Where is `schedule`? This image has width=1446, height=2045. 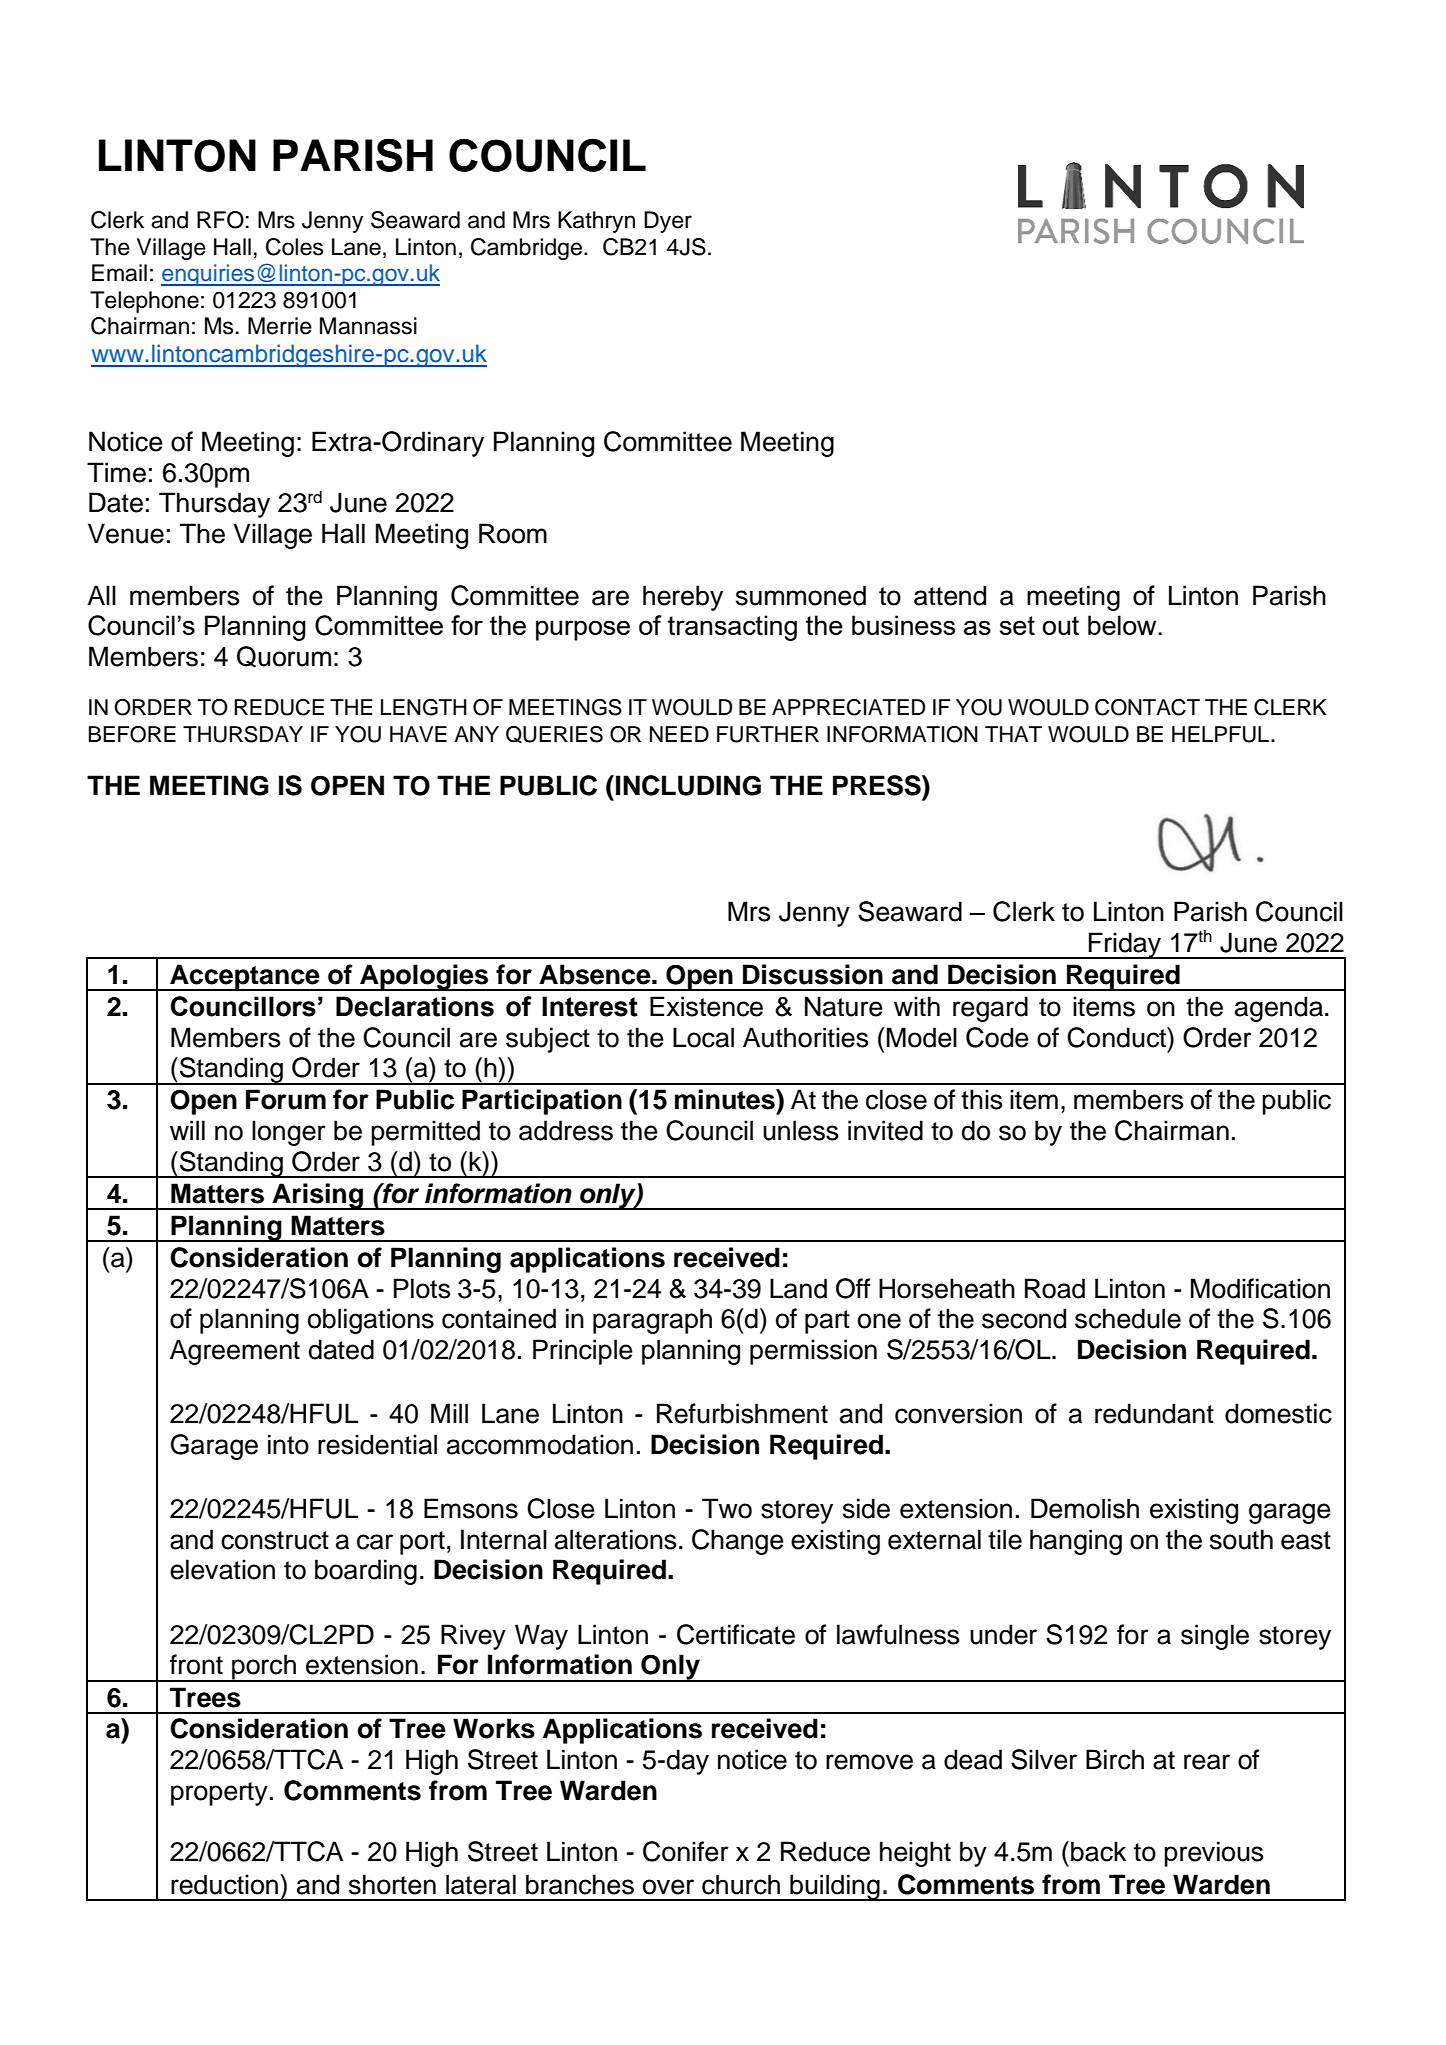 schedule is located at coordinates (1128, 1318).
